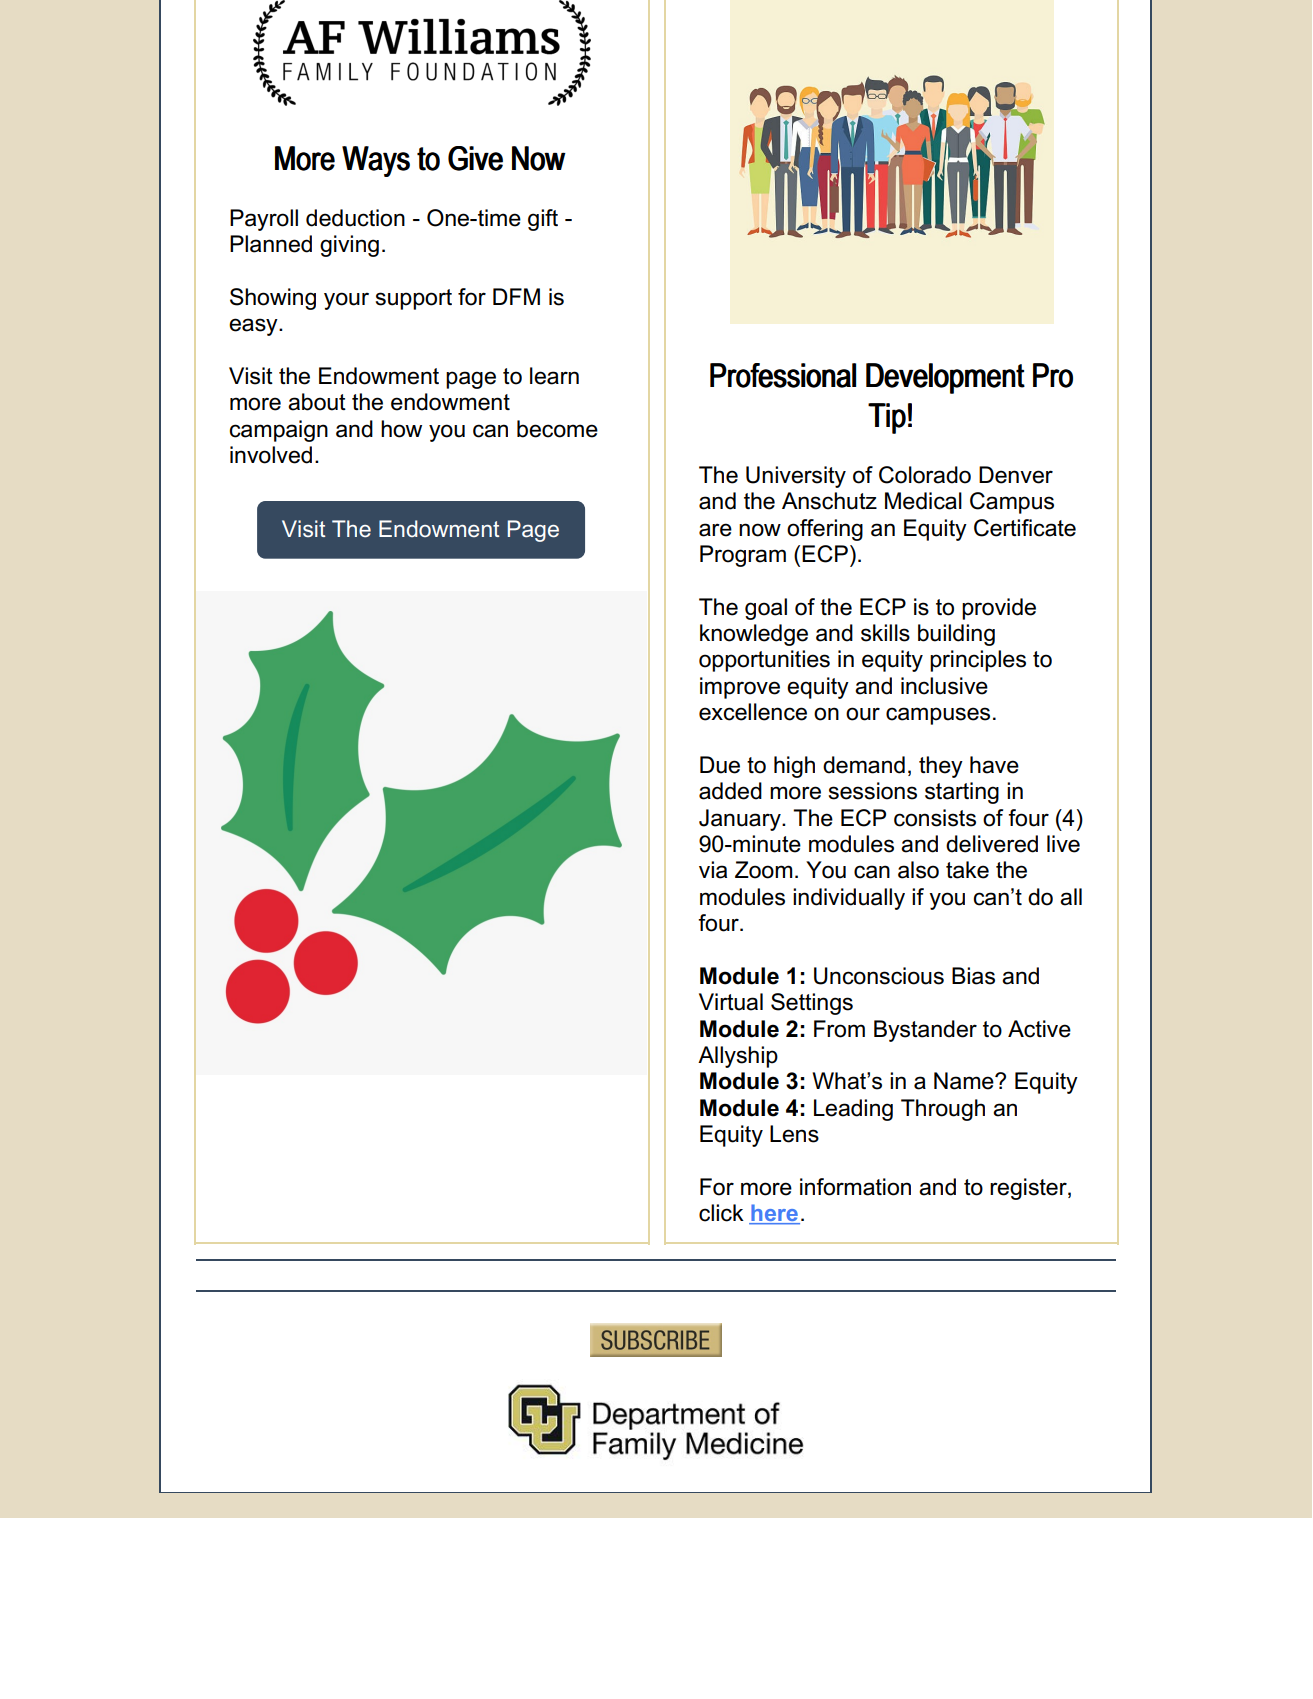 This page has height=1699, width=1313. What do you see at coordinates (741, 820) in the page?
I see `January` at bounding box center [741, 820].
